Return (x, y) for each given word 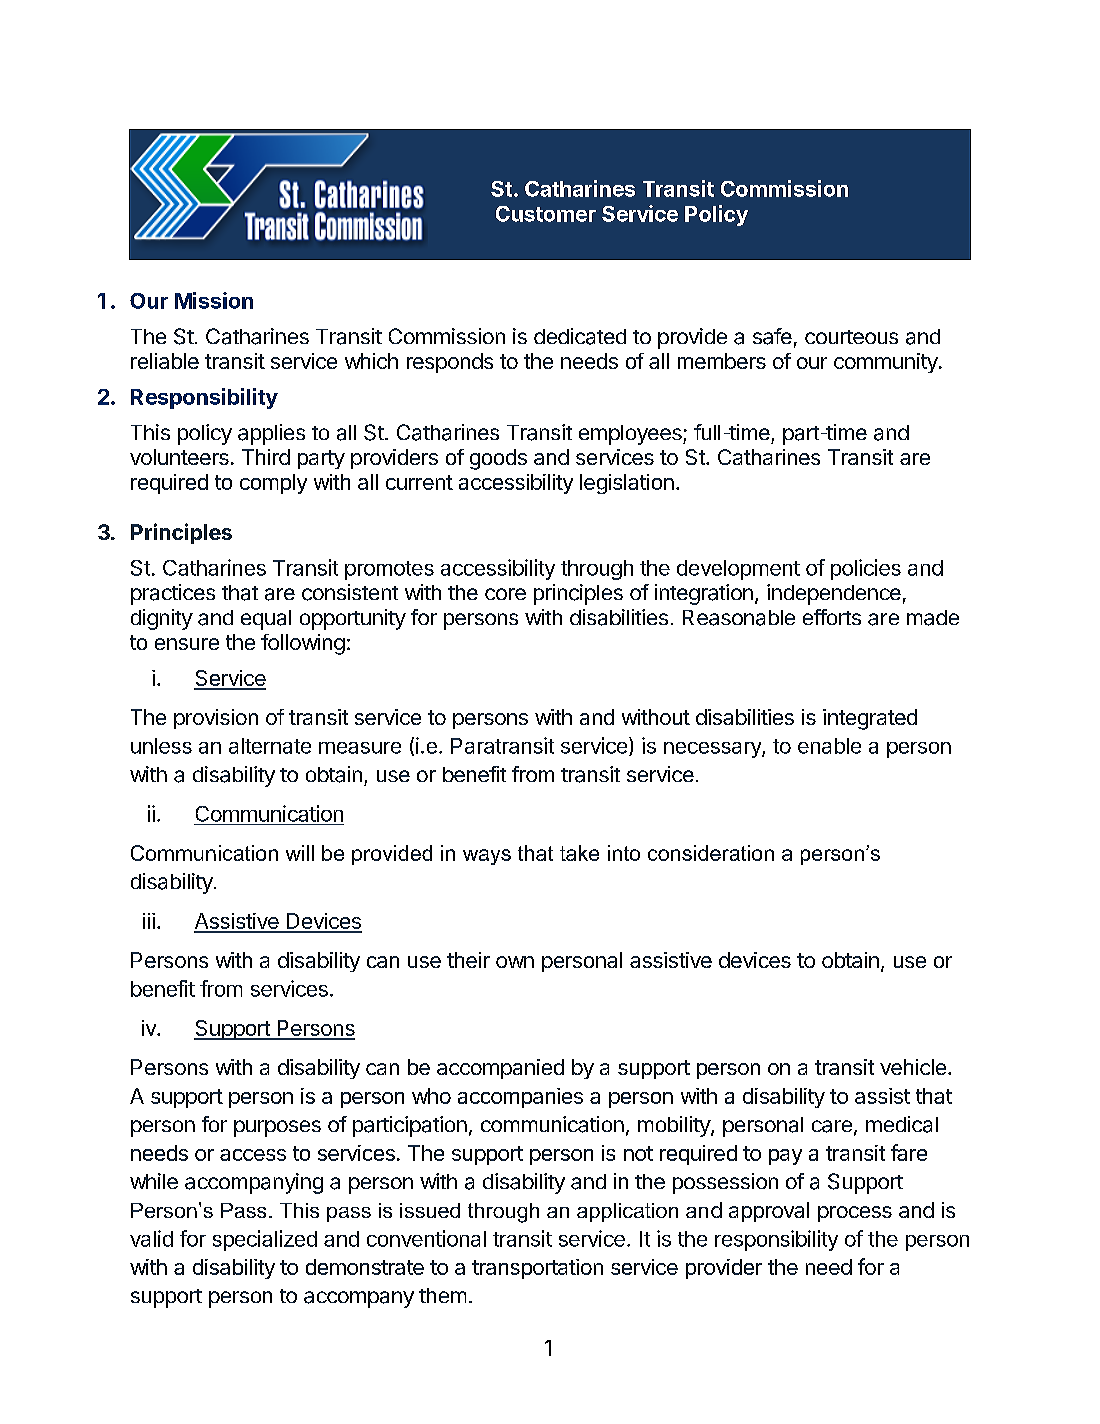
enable (829, 746)
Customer (546, 214)
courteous (851, 337)
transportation (537, 1269)
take (579, 853)
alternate (270, 746)
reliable (165, 361)
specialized (265, 1240)
